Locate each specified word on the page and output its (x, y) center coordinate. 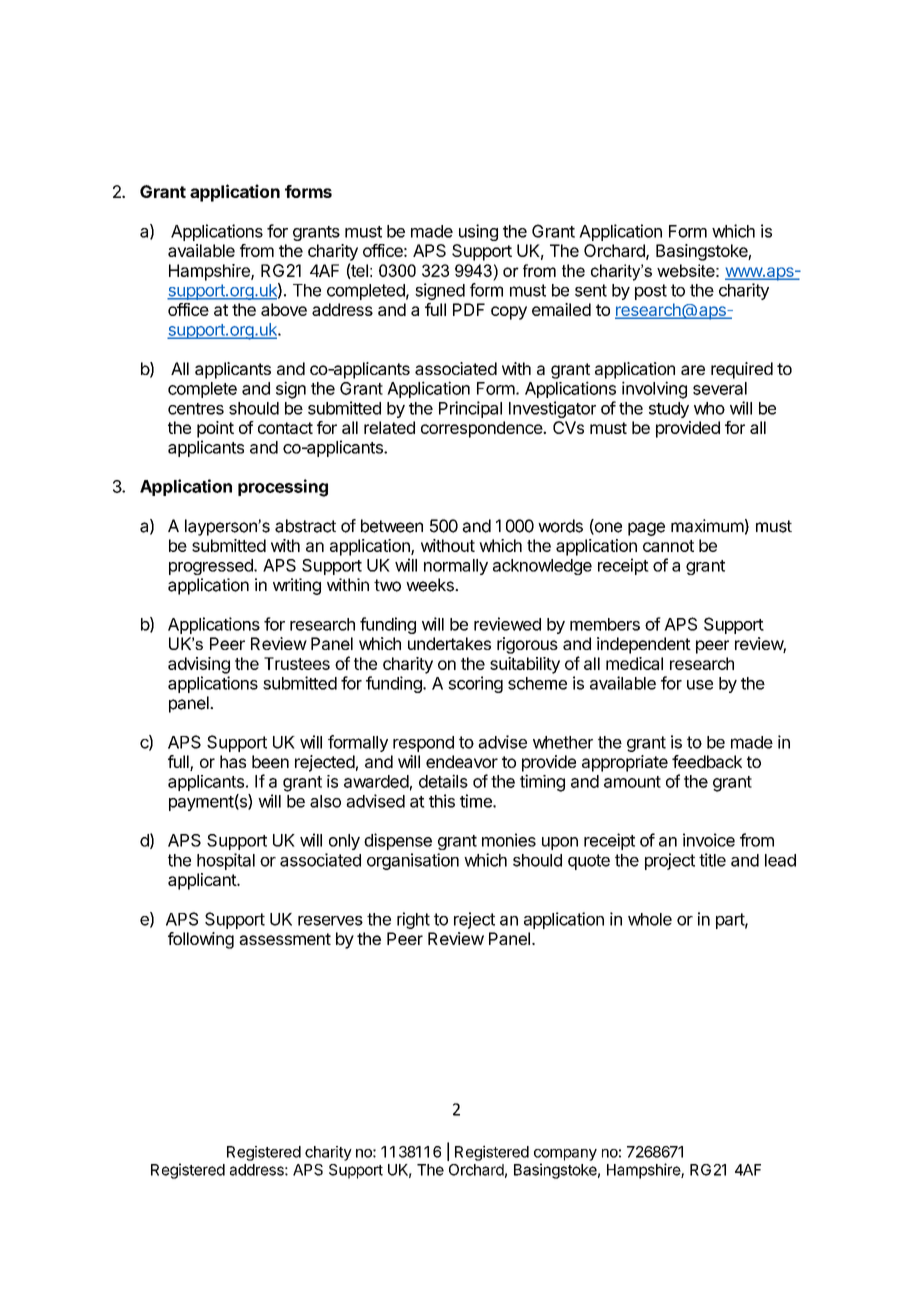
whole (650, 919)
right (413, 920)
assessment (285, 939)
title (712, 860)
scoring (475, 684)
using (478, 232)
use (700, 685)
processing (283, 488)
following (201, 940)
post (651, 292)
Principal (470, 409)
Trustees (297, 663)
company (565, 1155)
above (284, 309)
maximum (707, 526)
